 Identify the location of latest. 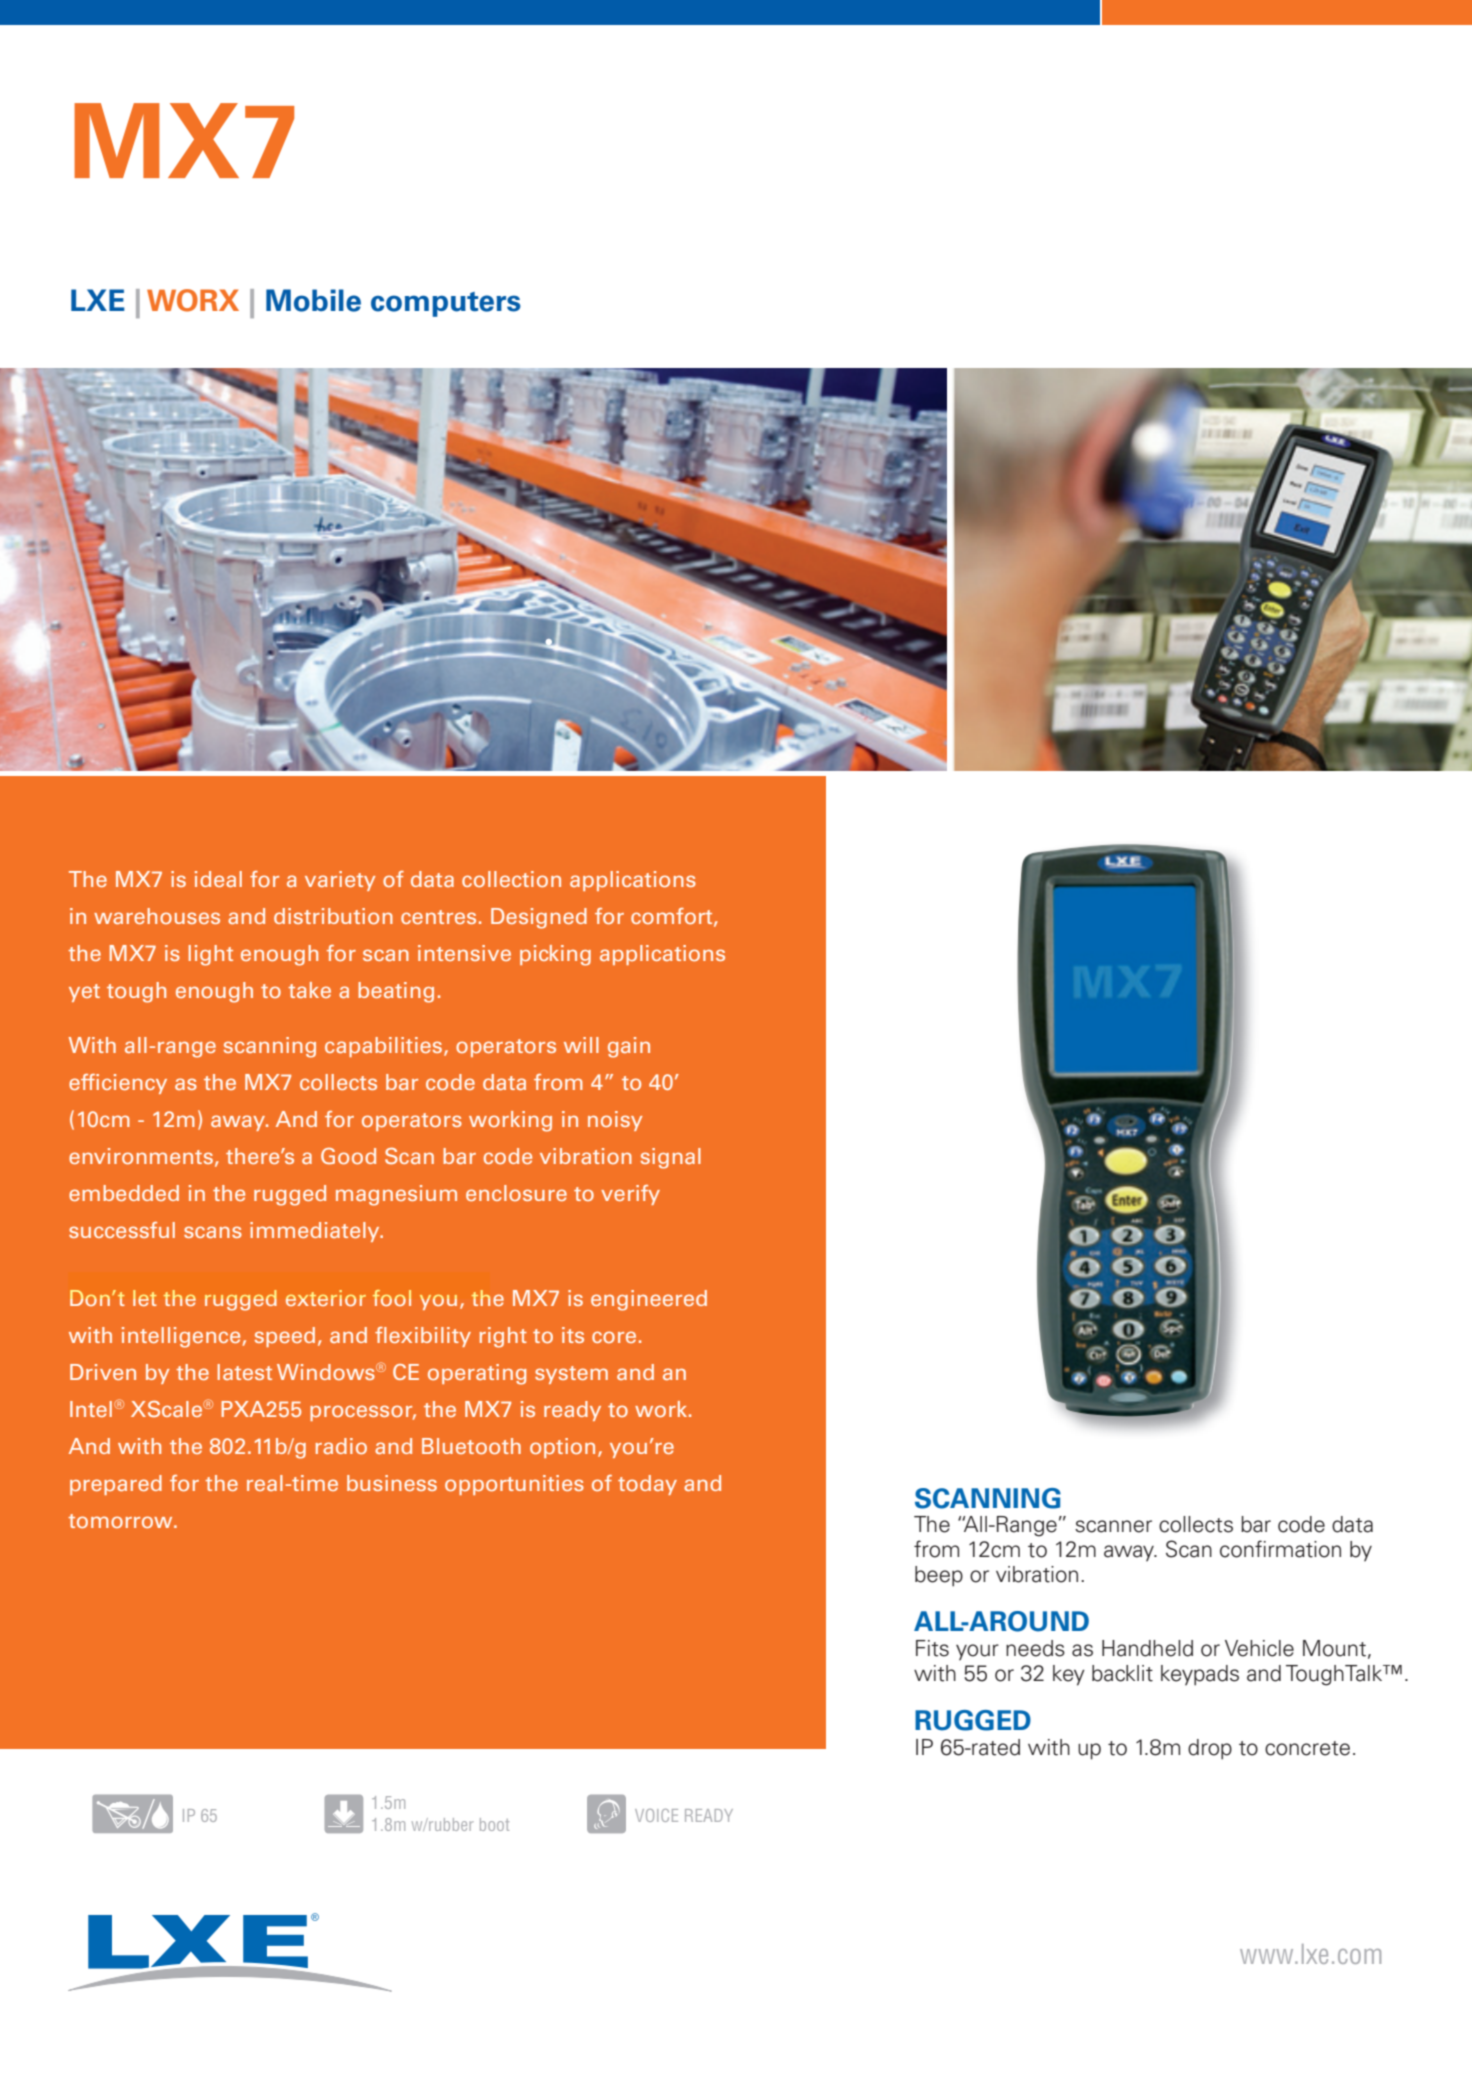
(245, 1372).
